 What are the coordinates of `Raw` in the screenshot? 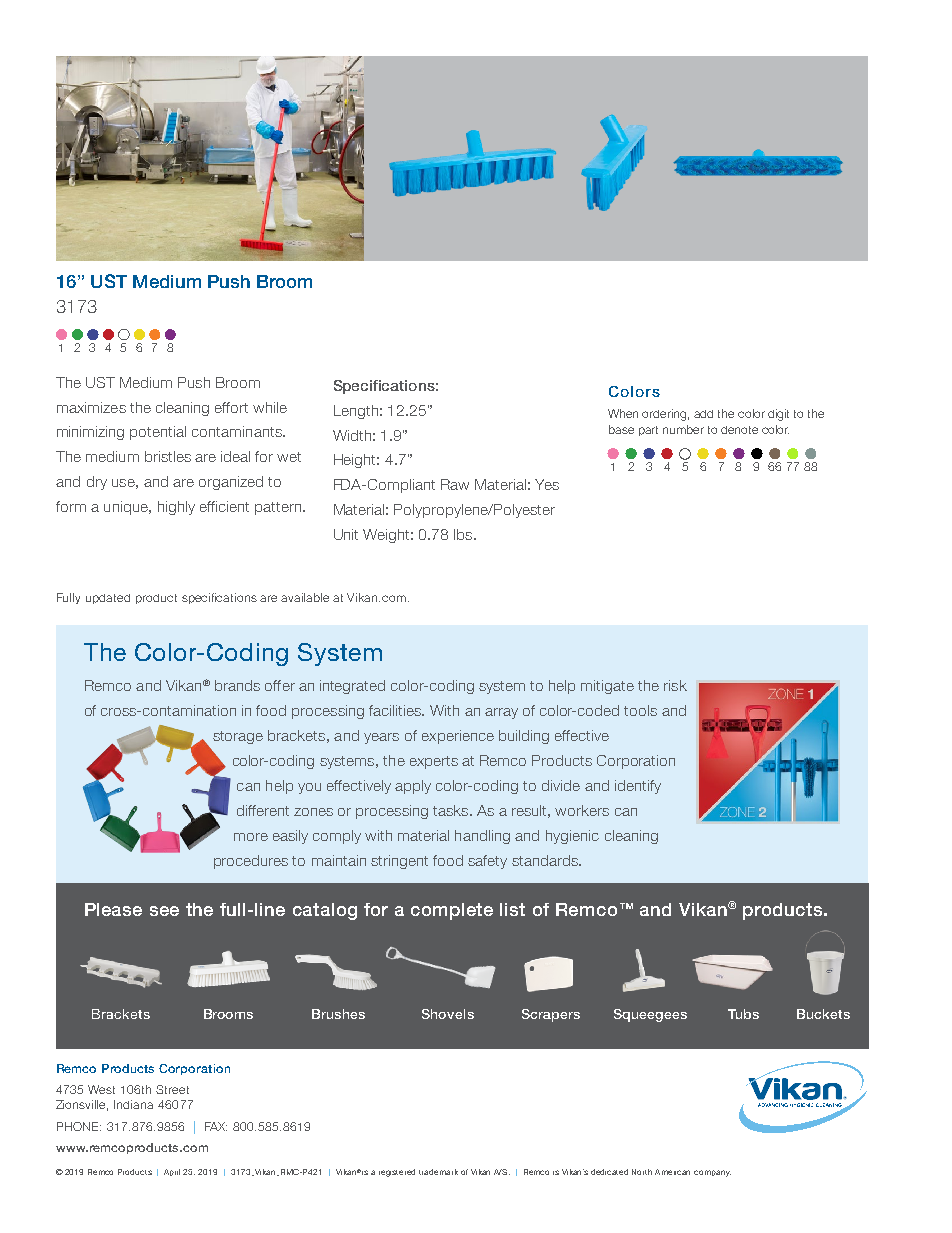 It's located at (455, 484).
